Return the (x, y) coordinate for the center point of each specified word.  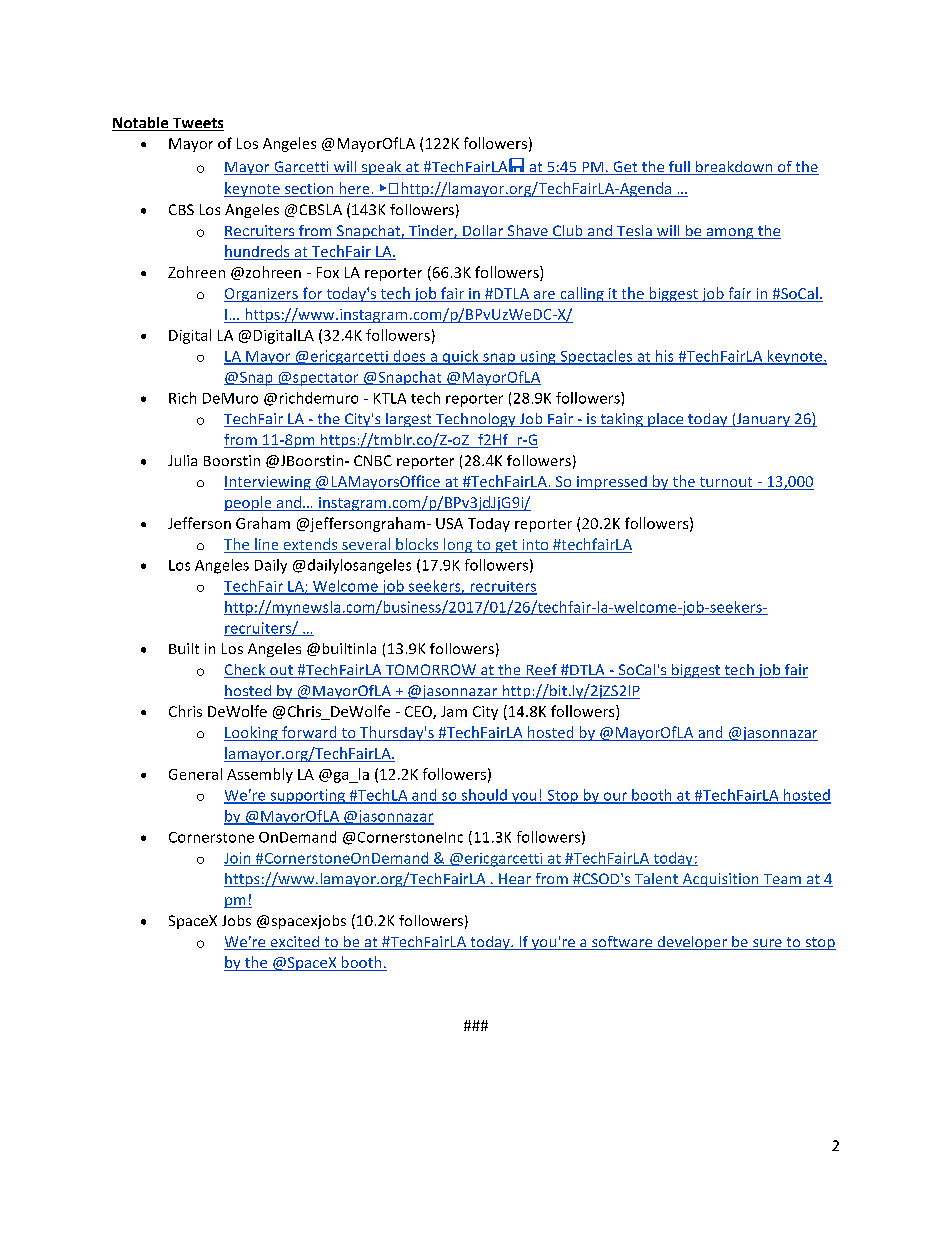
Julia (182, 460)
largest (409, 420)
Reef (541, 671)
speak (382, 168)
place (666, 420)
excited (295, 943)
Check (246, 671)
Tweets (197, 124)
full (679, 168)
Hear (515, 880)
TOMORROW (430, 671)
